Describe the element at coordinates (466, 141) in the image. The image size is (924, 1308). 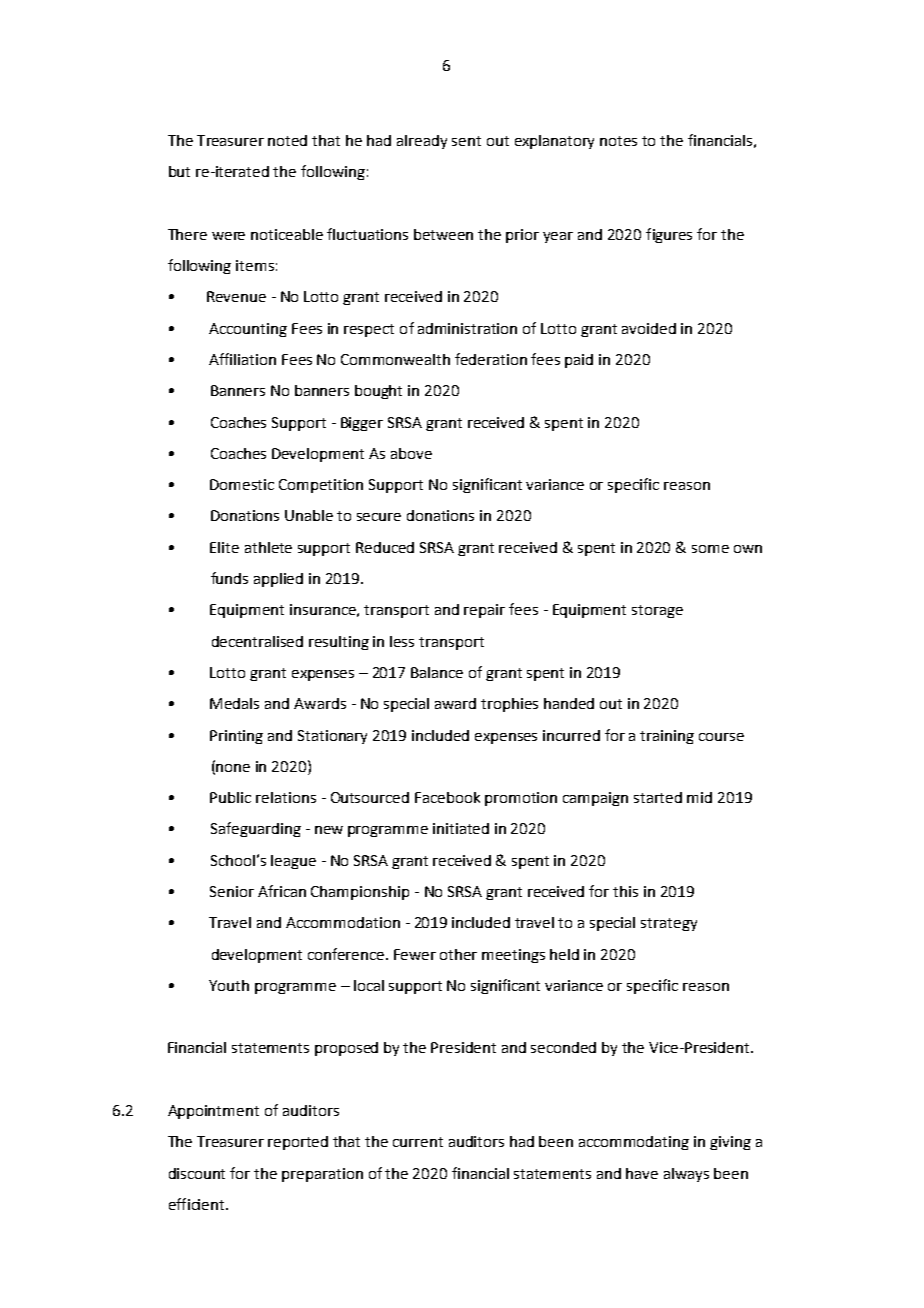
I see `sent` at that location.
